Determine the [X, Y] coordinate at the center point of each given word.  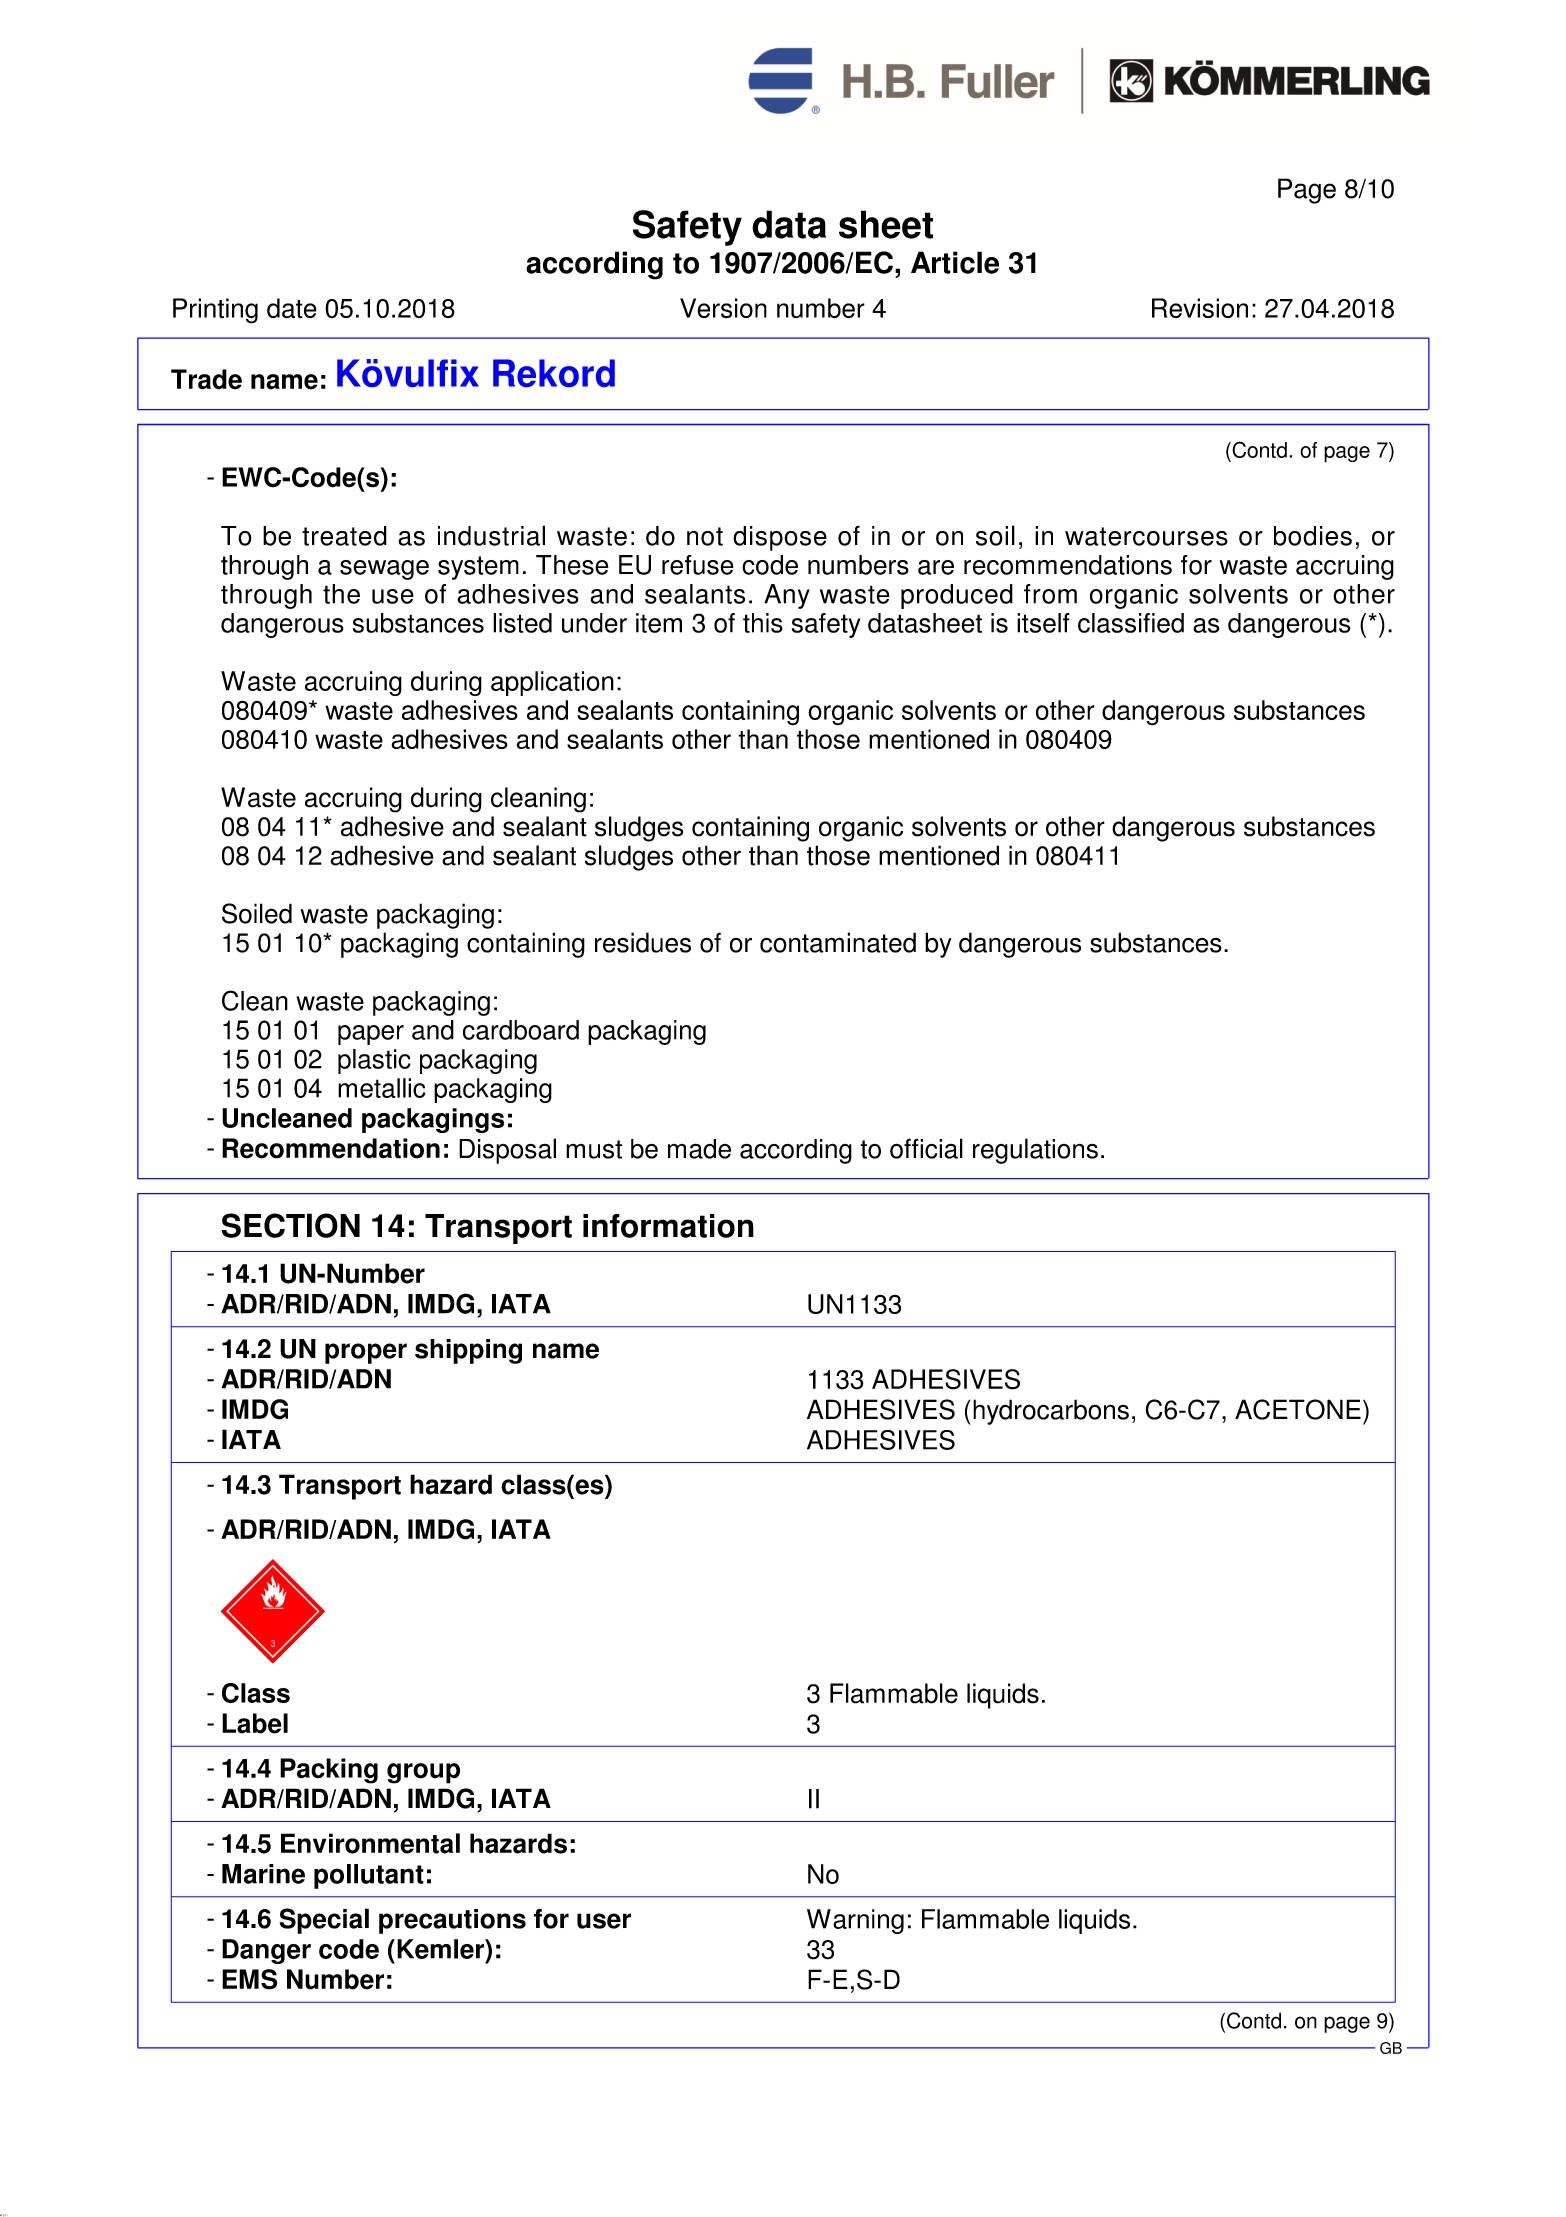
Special [324, 1921]
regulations [1035, 1151]
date [292, 308]
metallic [381, 1088]
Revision [1200, 308]
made [699, 1149]
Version [723, 308]
